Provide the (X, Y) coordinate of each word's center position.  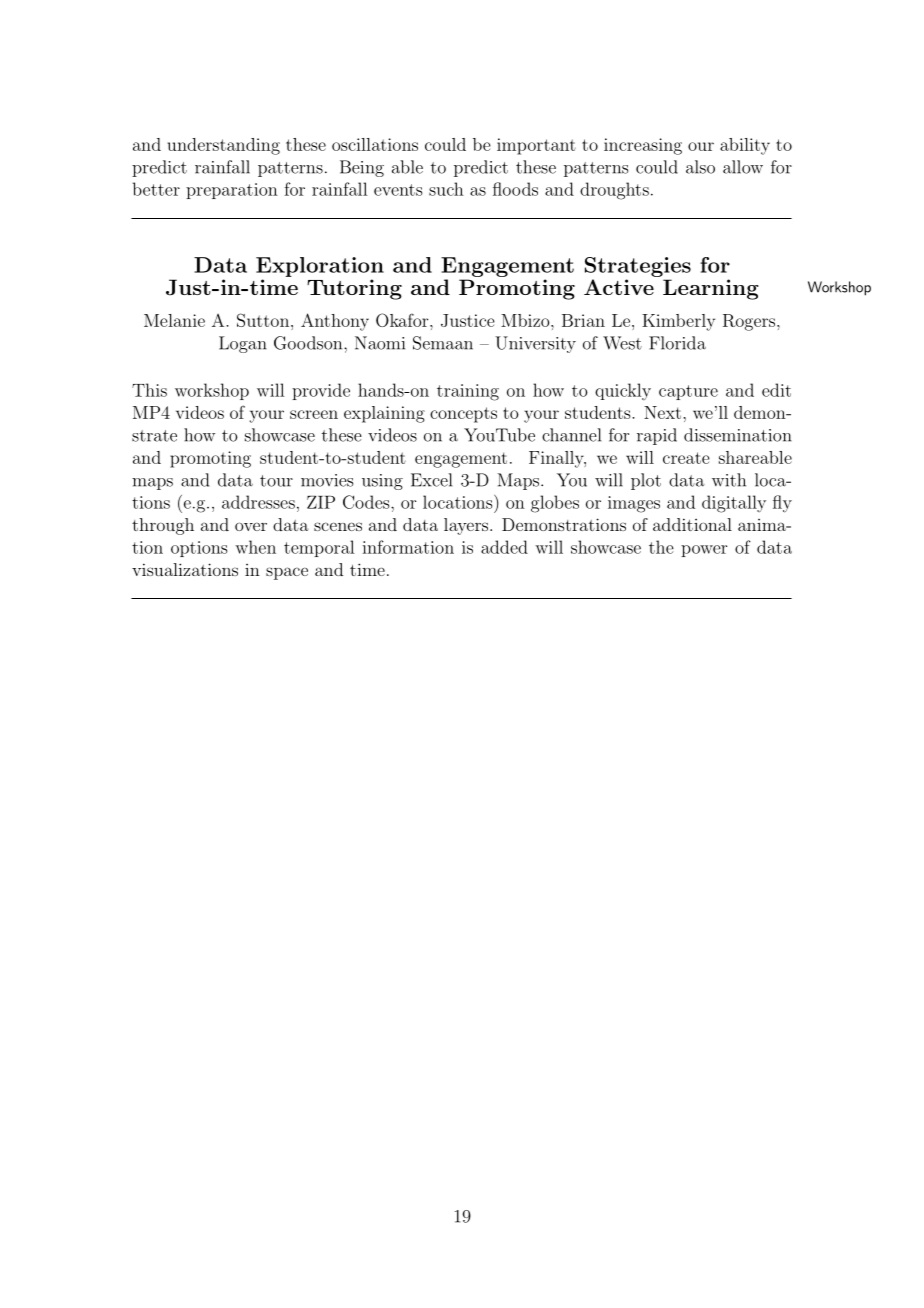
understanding (223, 146)
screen (314, 414)
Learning (711, 289)
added (504, 547)
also (700, 167)
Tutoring (354, 289)
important (536, 146)
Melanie (174, 320)
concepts (463, 415)
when (255, 547)
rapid (657, 436)
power (704, 551)
